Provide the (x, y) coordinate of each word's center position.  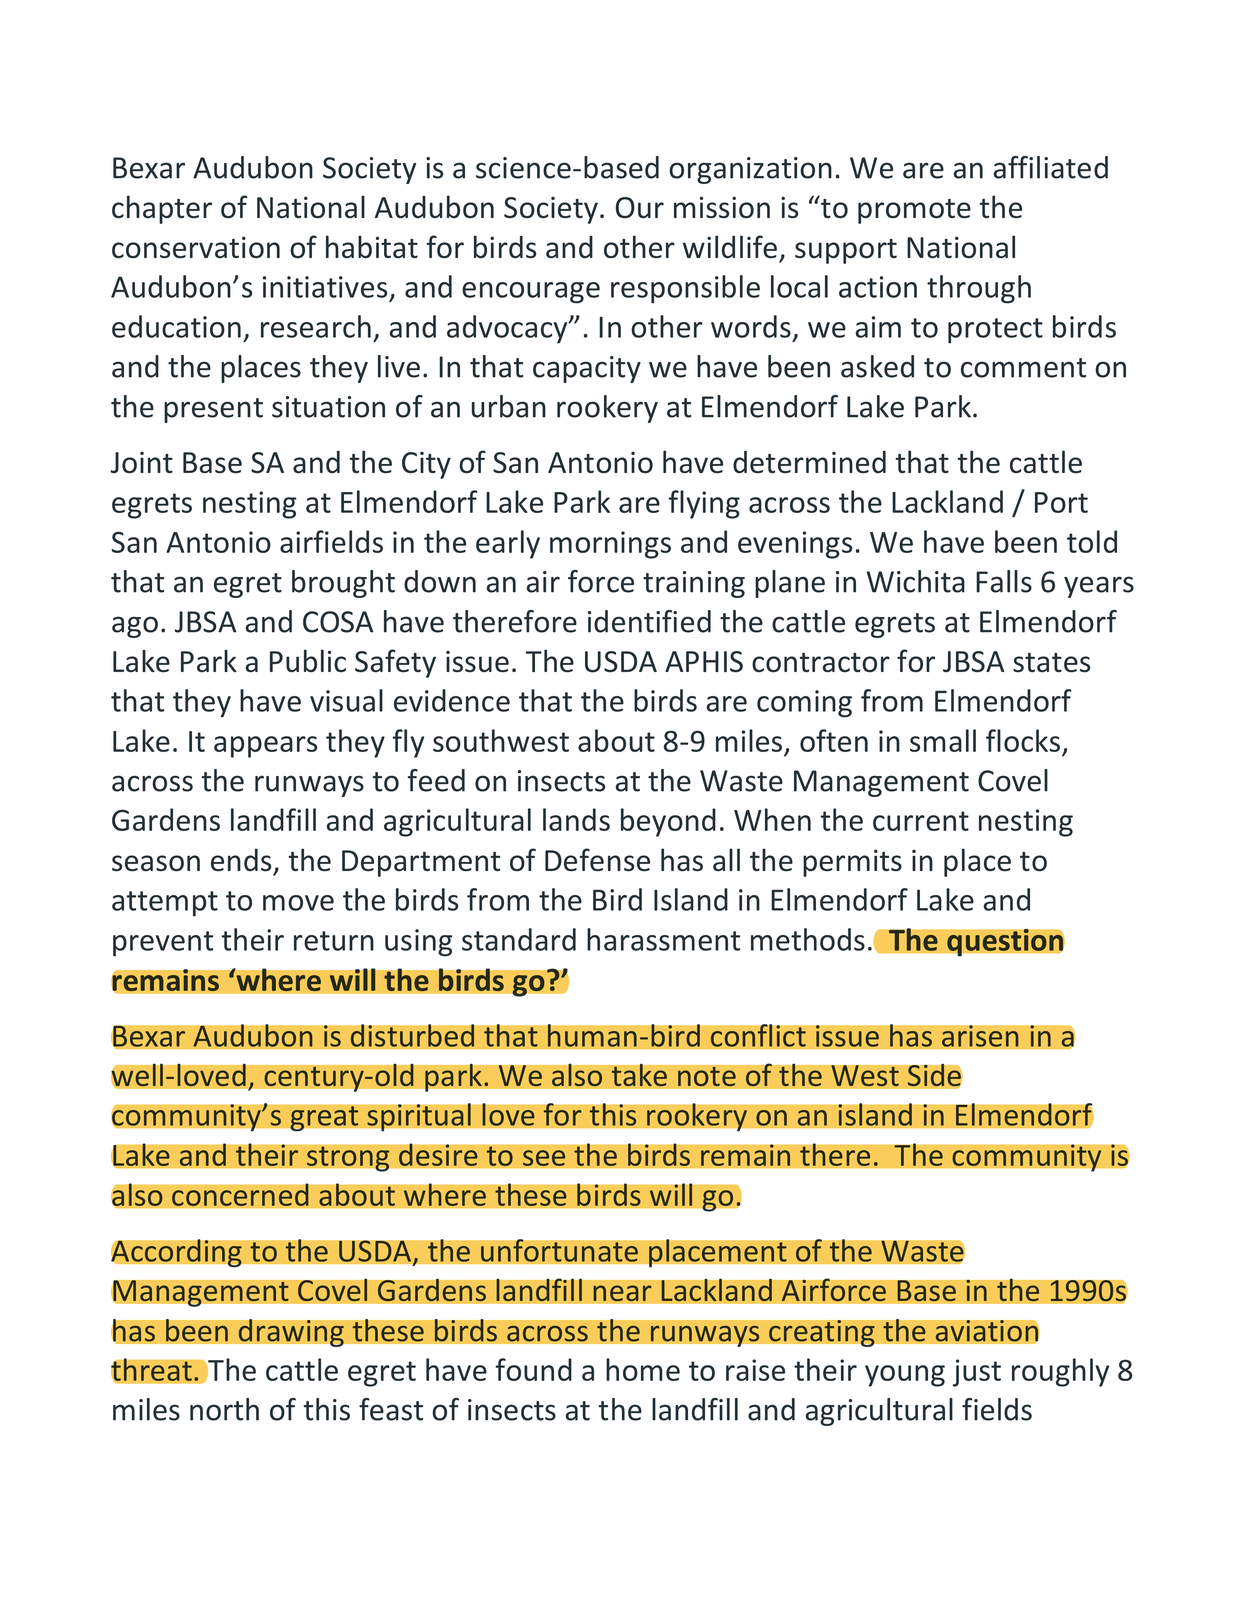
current (921, 821)
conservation (196, 247)
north (224, 1409)
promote (914, 211)
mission (722, 207)
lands (576, 819)
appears (265, 747)
